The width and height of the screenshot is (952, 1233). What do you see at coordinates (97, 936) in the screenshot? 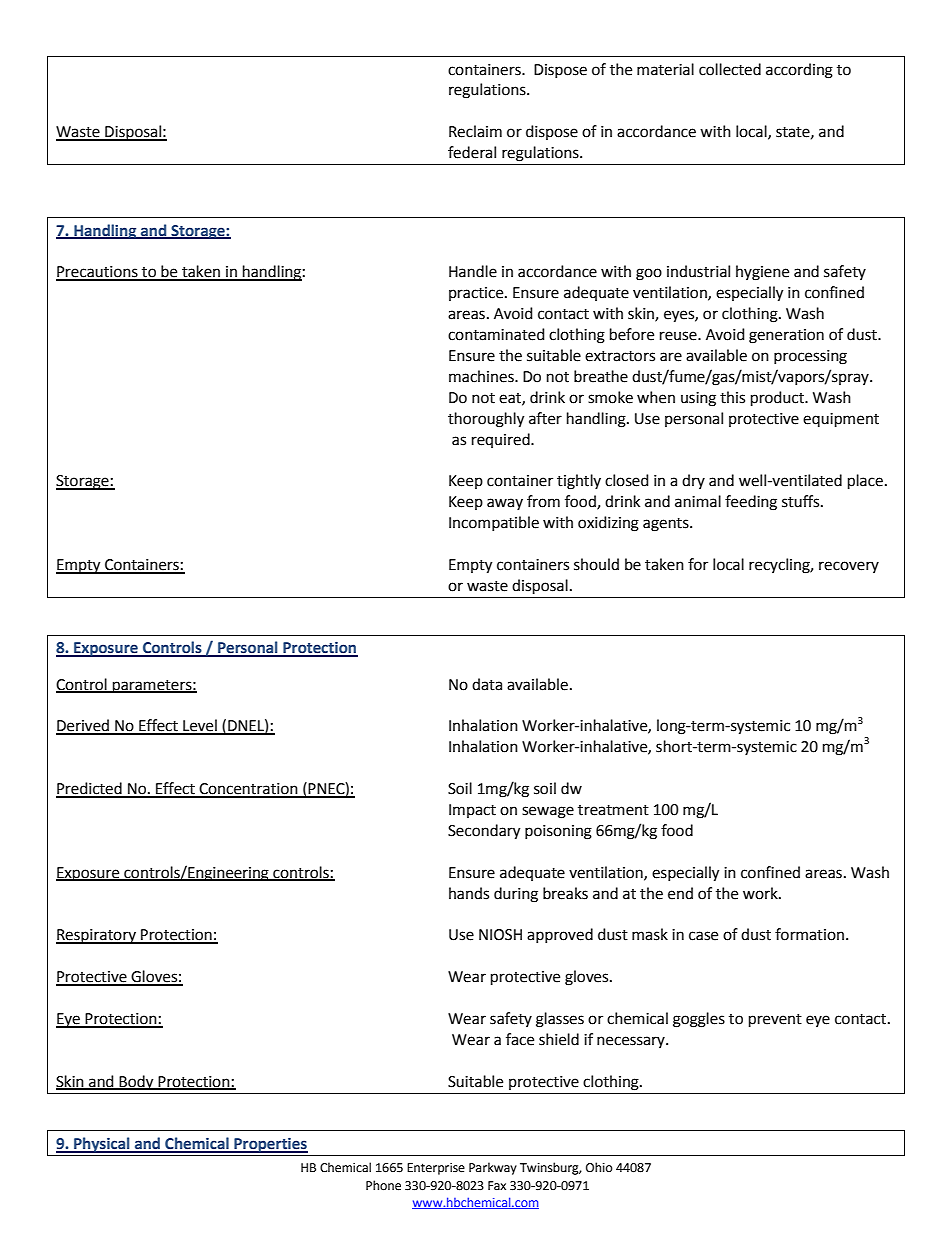
I see `Respiratory` at bounding box center [97, 936].
